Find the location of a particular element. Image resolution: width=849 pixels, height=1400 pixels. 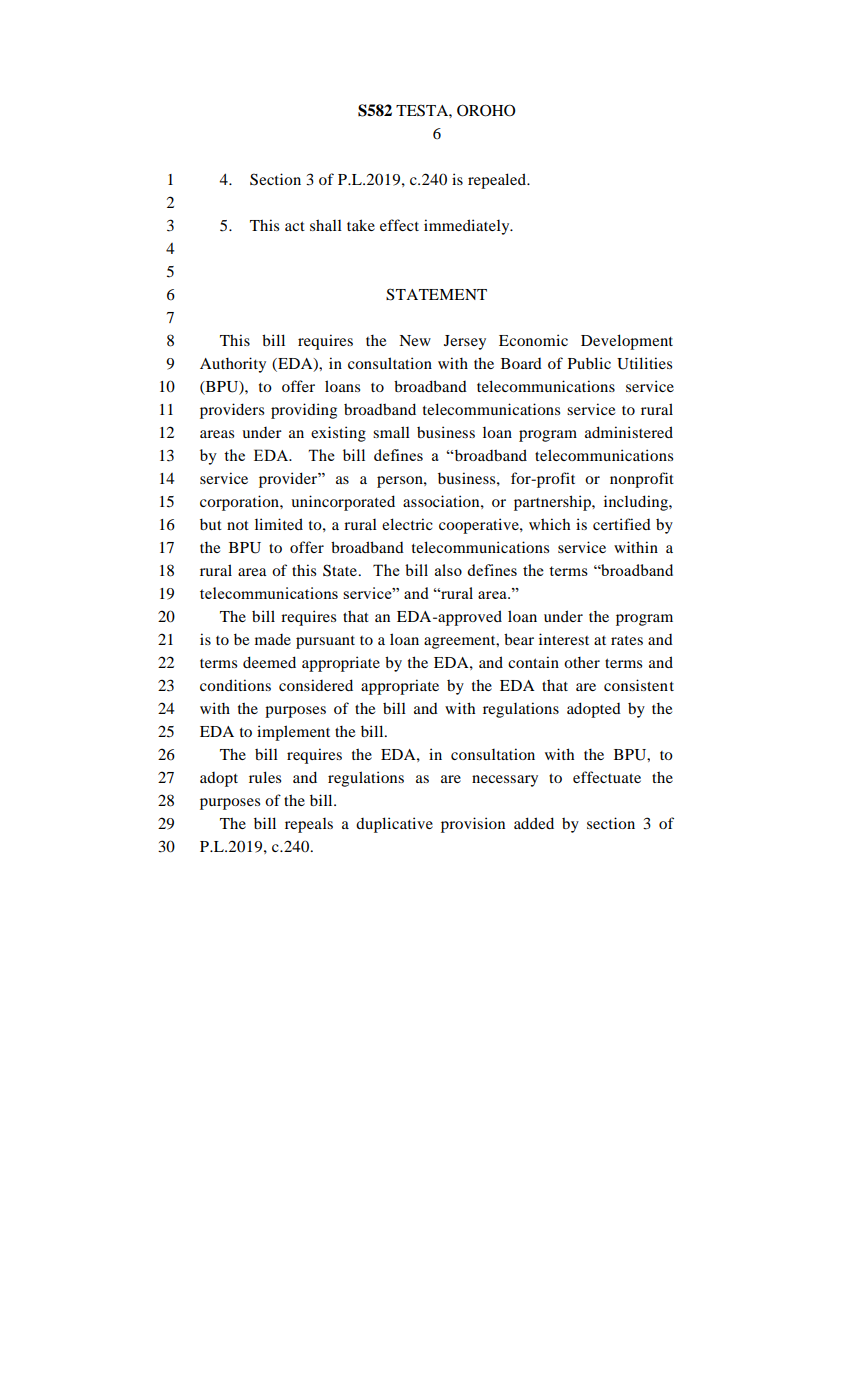

limited is located at coordinates (279, 524).
